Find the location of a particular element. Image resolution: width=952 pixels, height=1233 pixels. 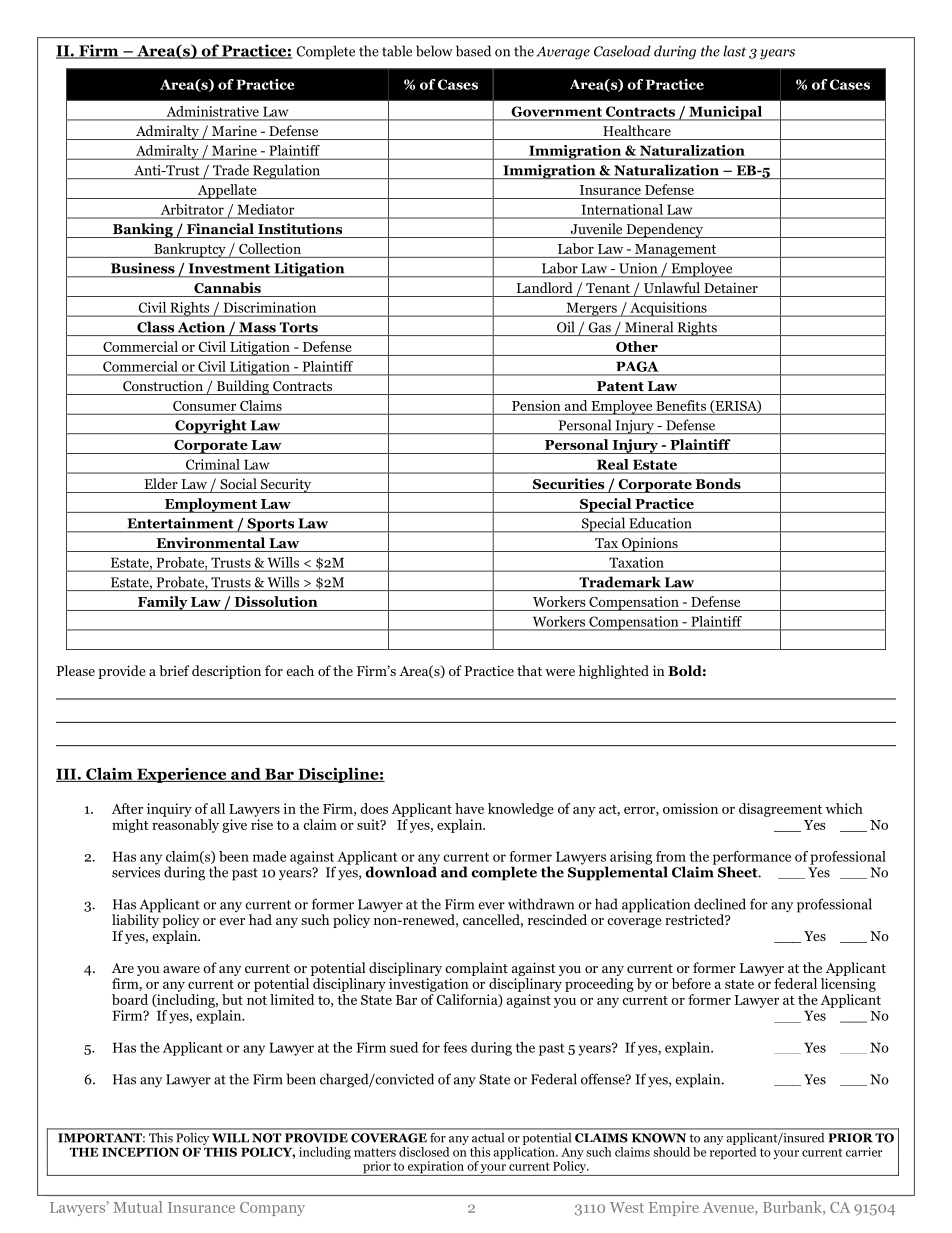

expiration is located at coordinates (436, 1168).
